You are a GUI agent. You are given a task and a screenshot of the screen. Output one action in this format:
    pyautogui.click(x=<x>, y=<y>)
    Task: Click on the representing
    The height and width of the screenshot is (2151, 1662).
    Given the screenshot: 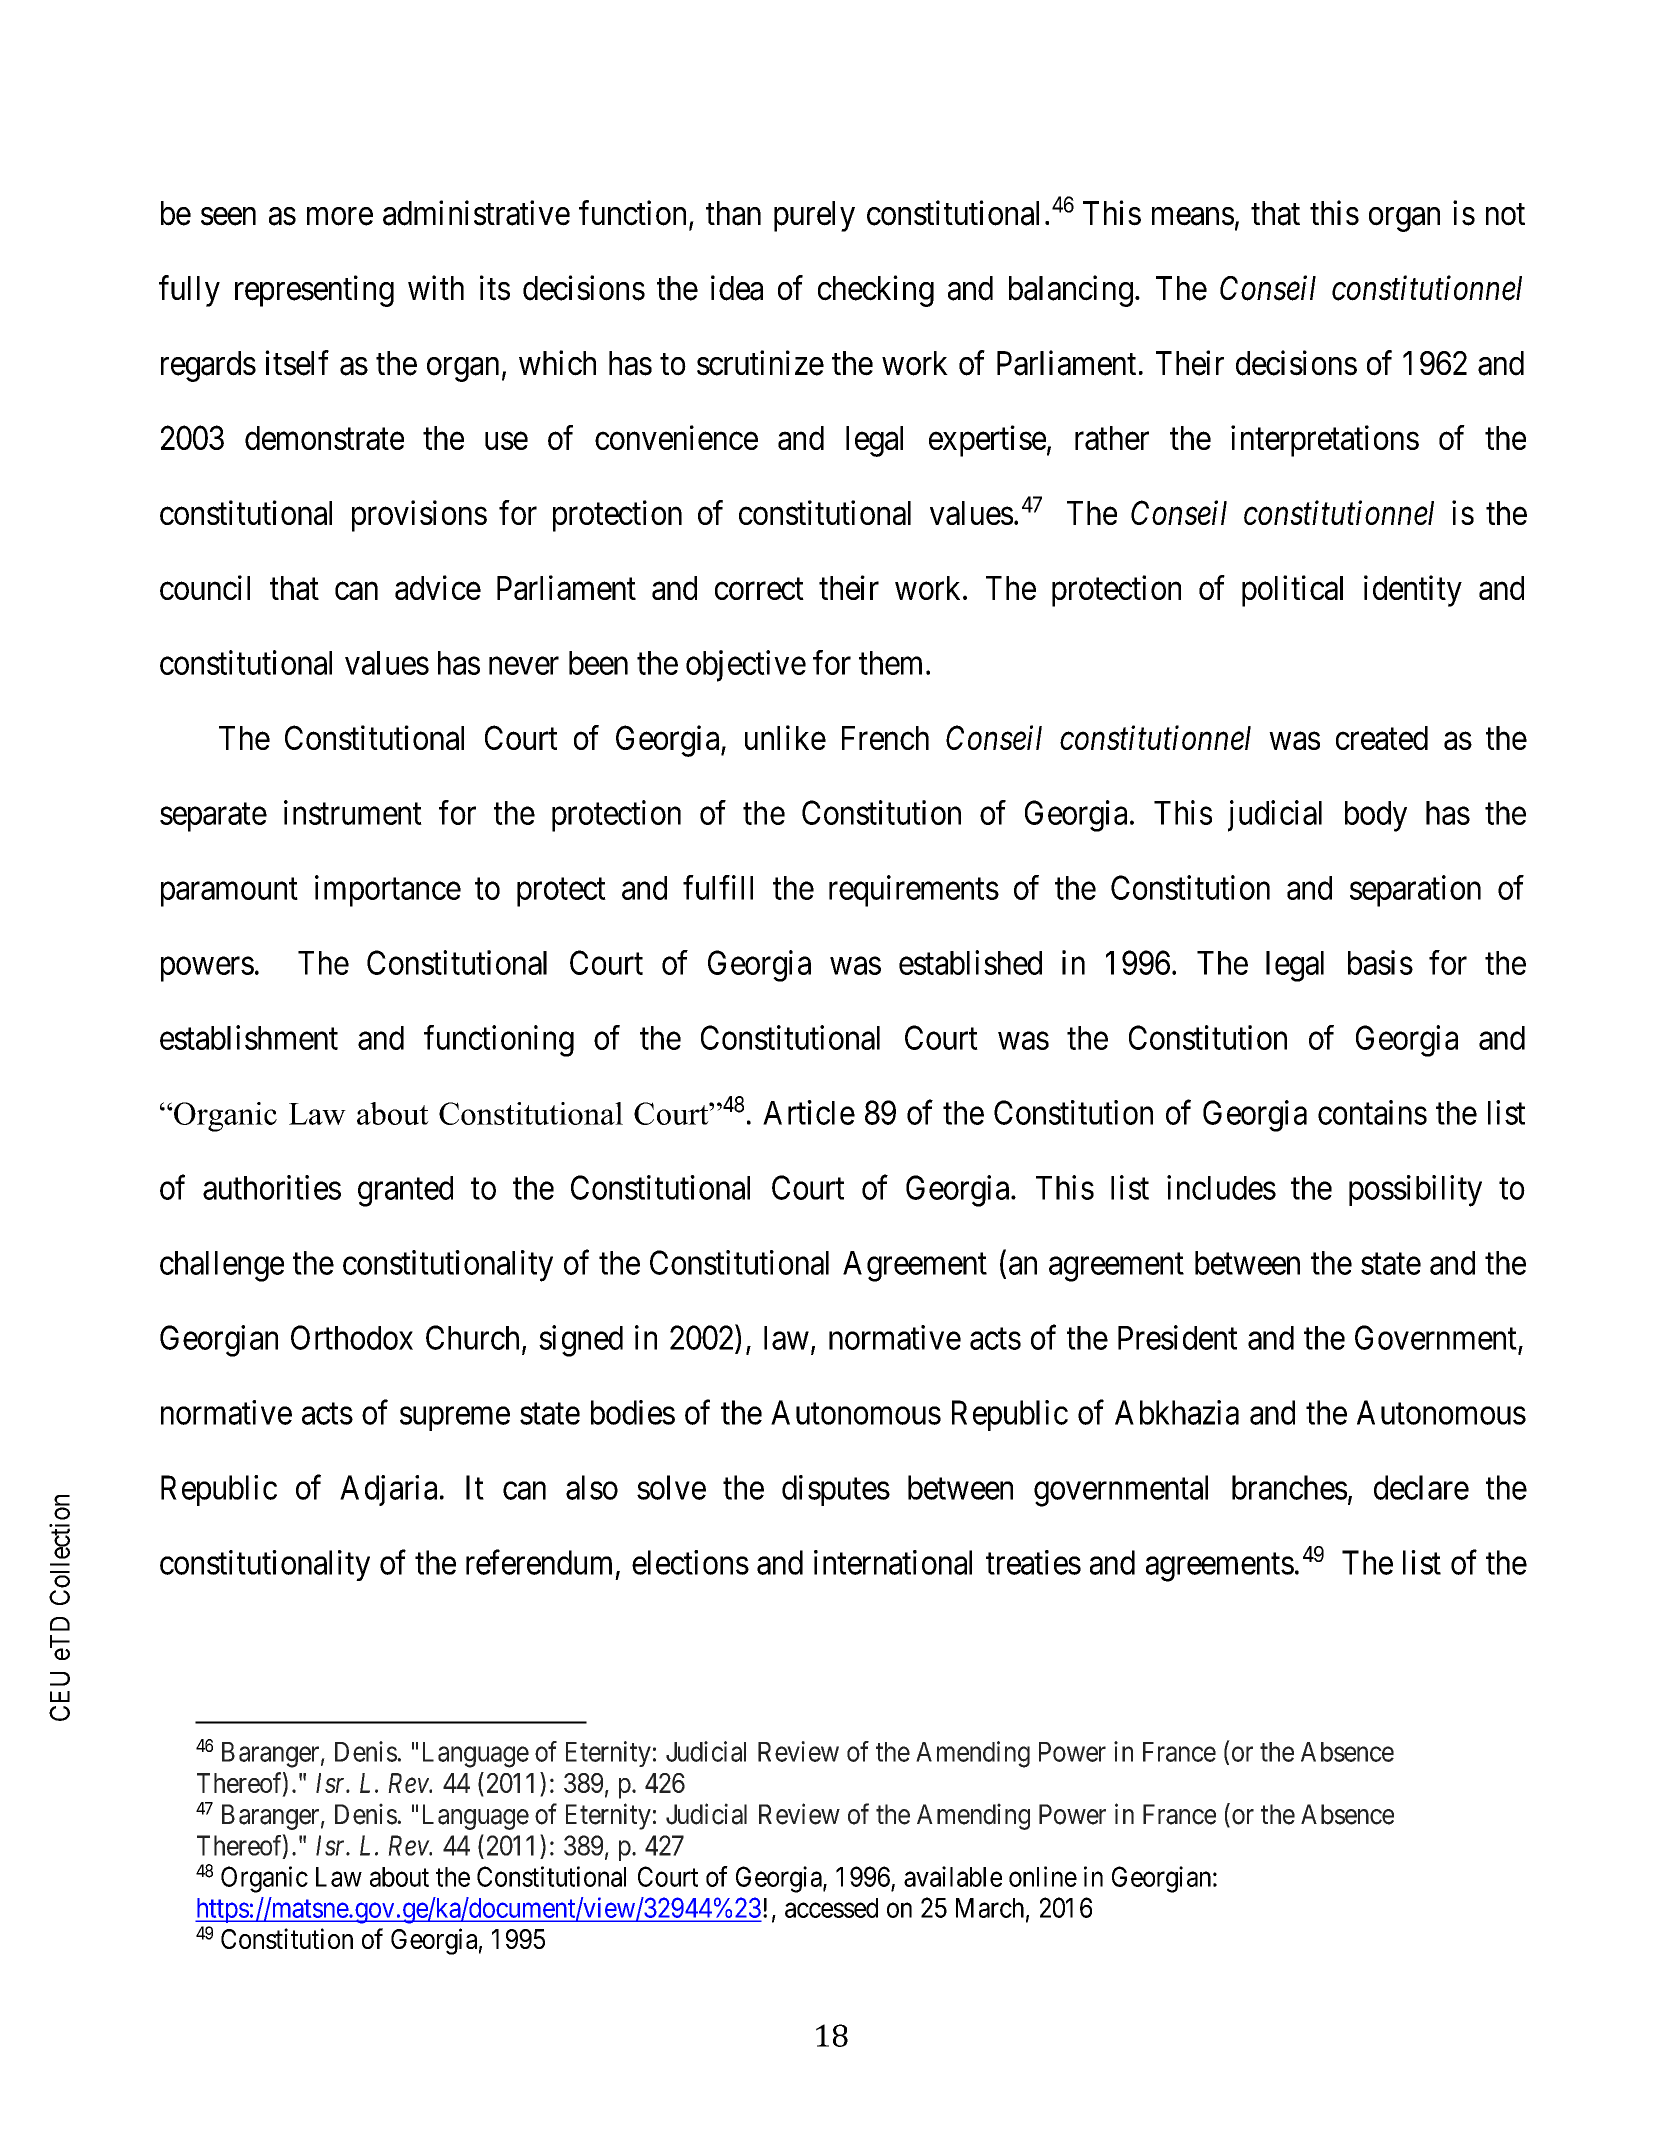 What is the action you would take?
    pyautogui.click(x=314, y=291)
